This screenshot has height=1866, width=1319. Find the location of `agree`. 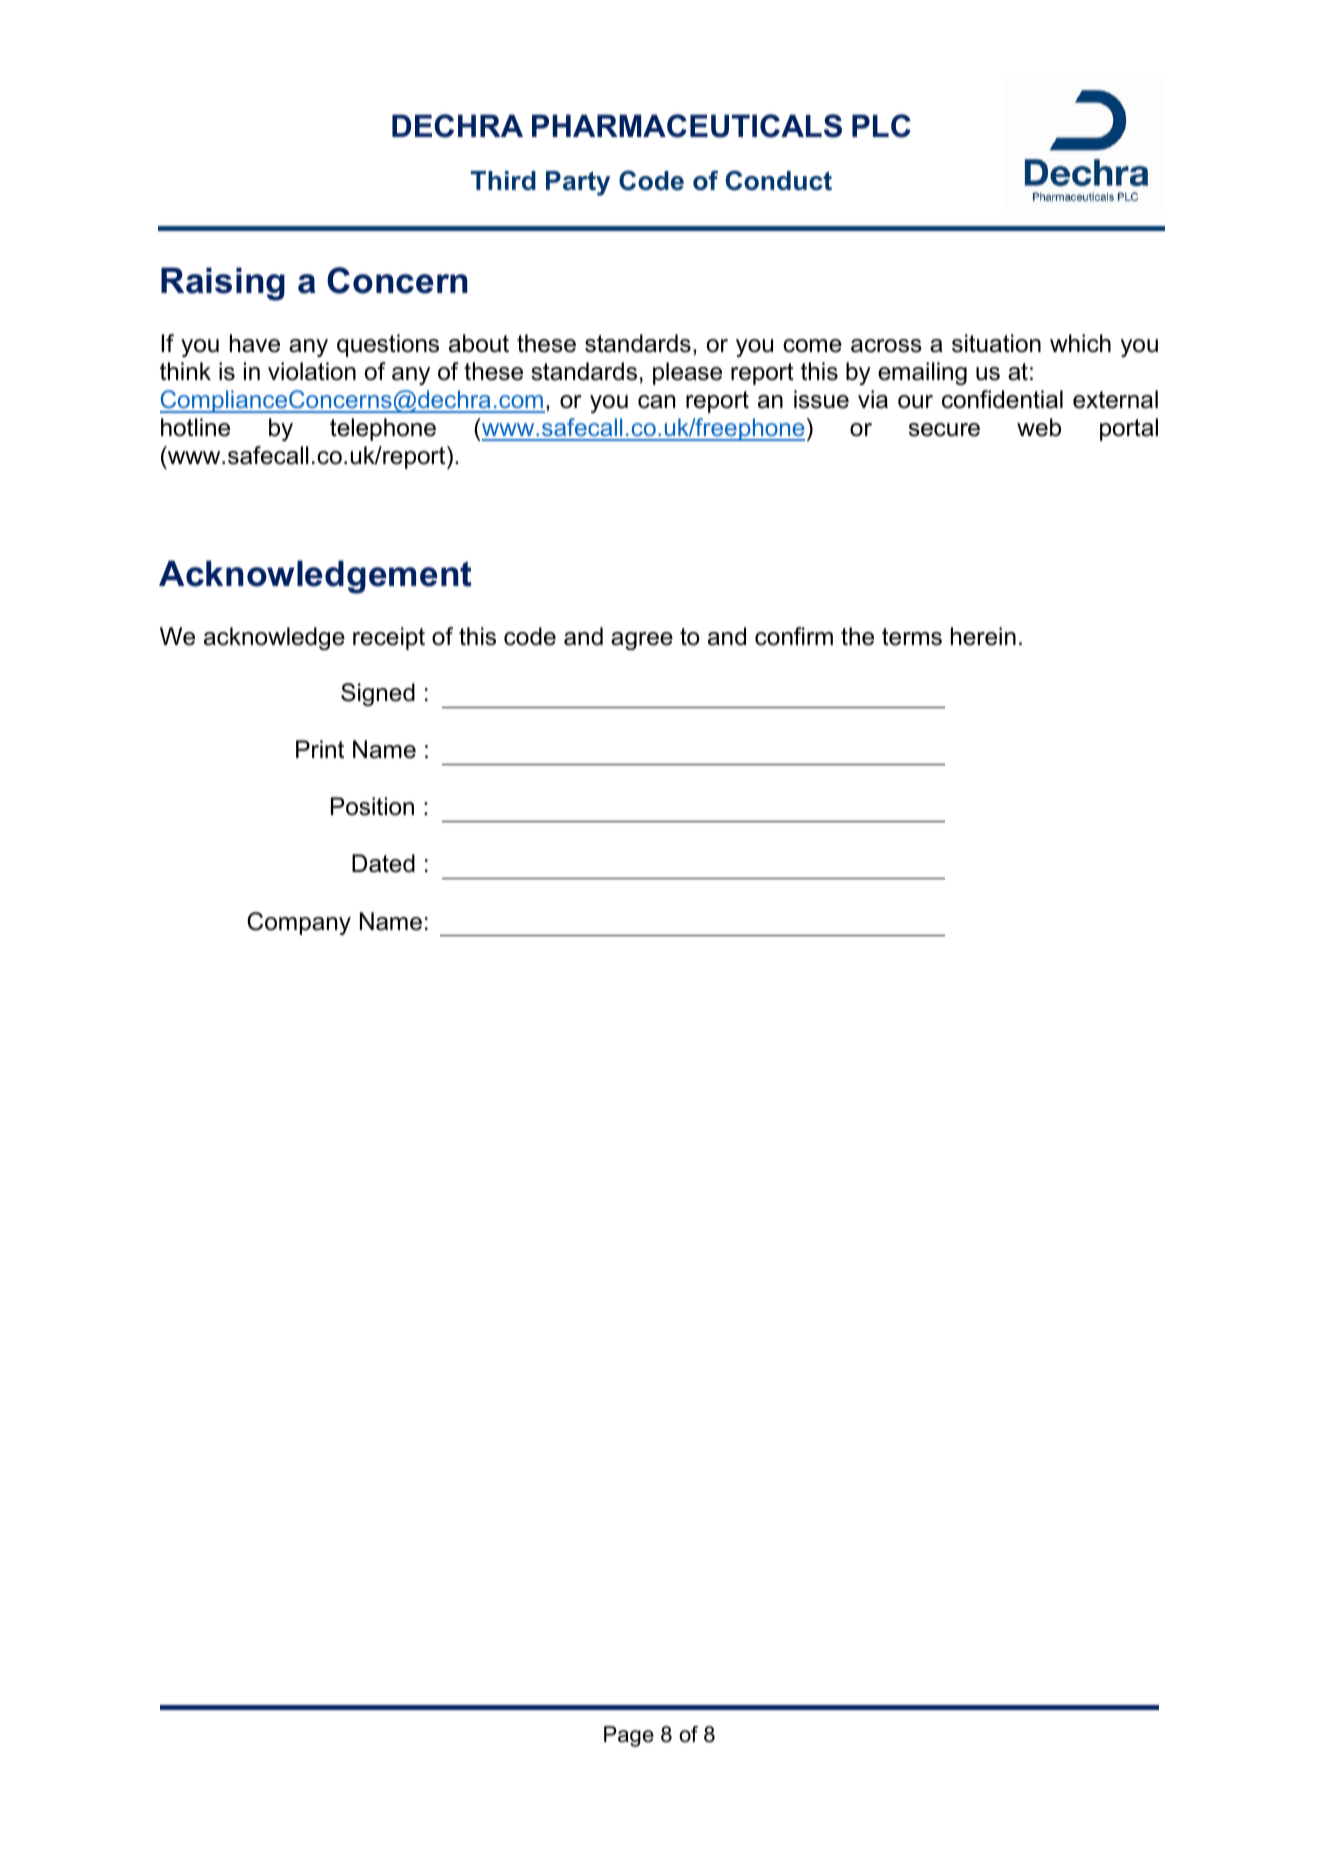

agree is located at coordinates (642, 641).
